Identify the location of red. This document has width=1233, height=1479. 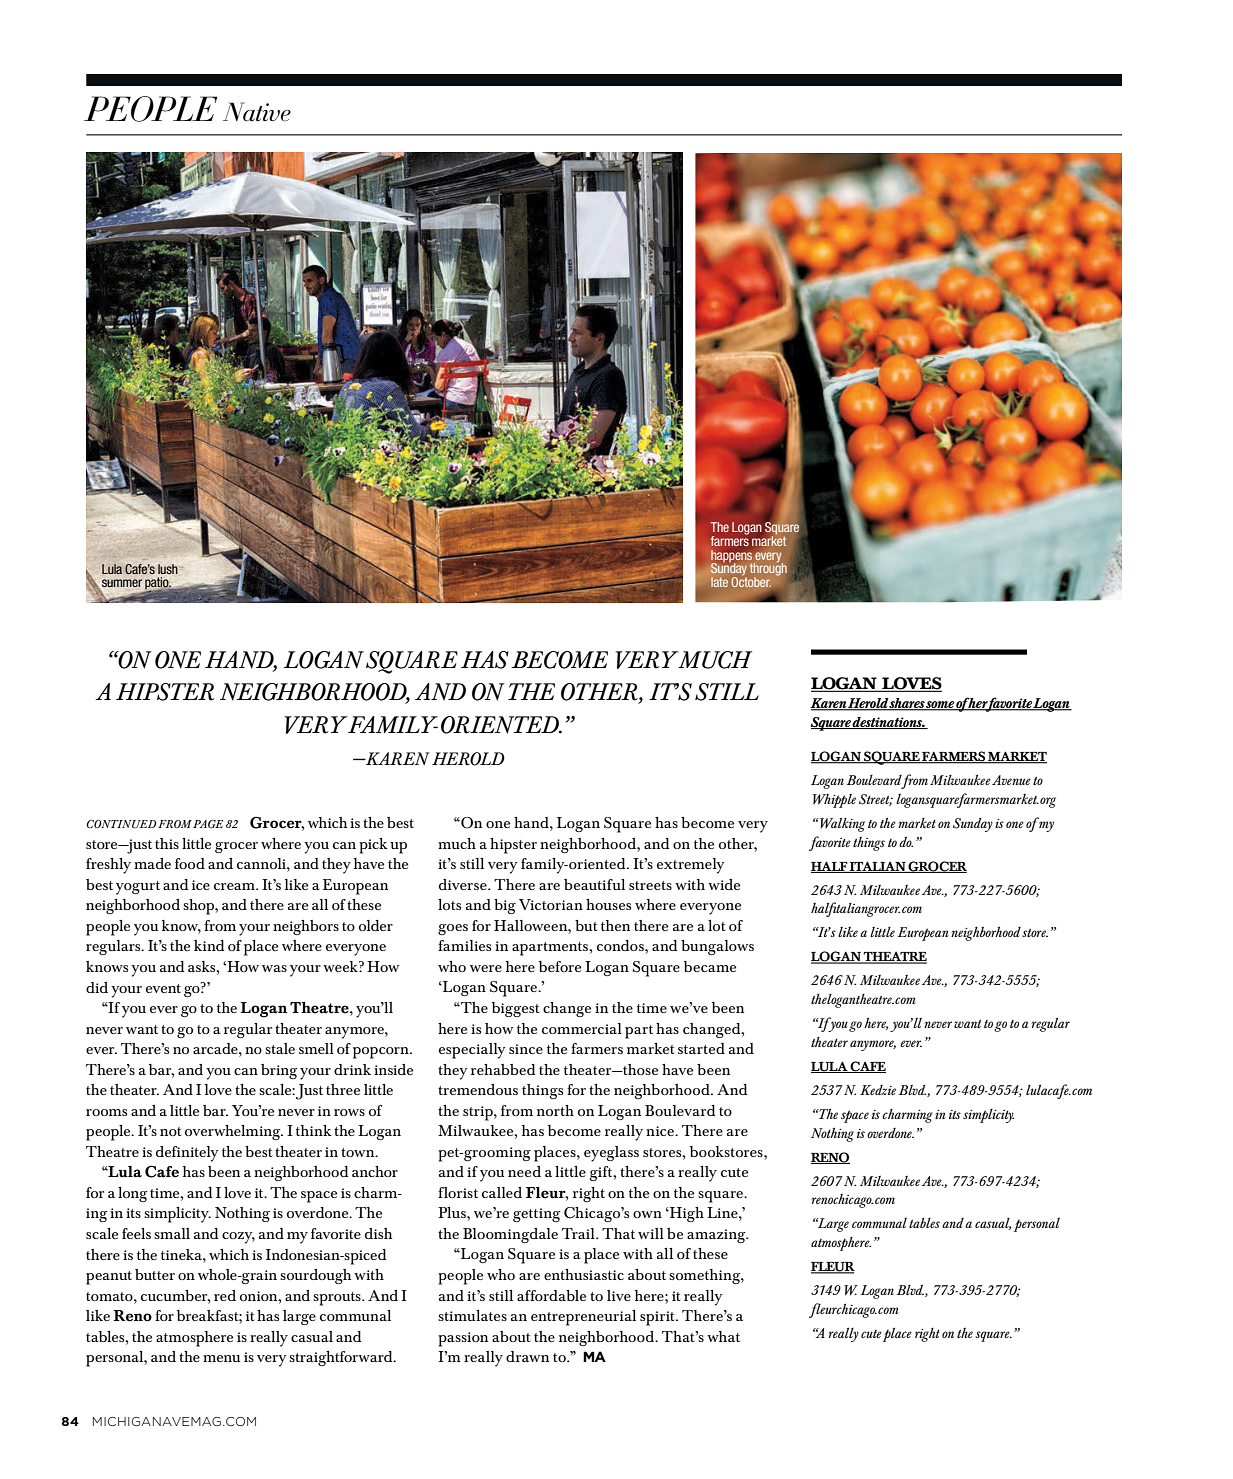
(225, 1295).
